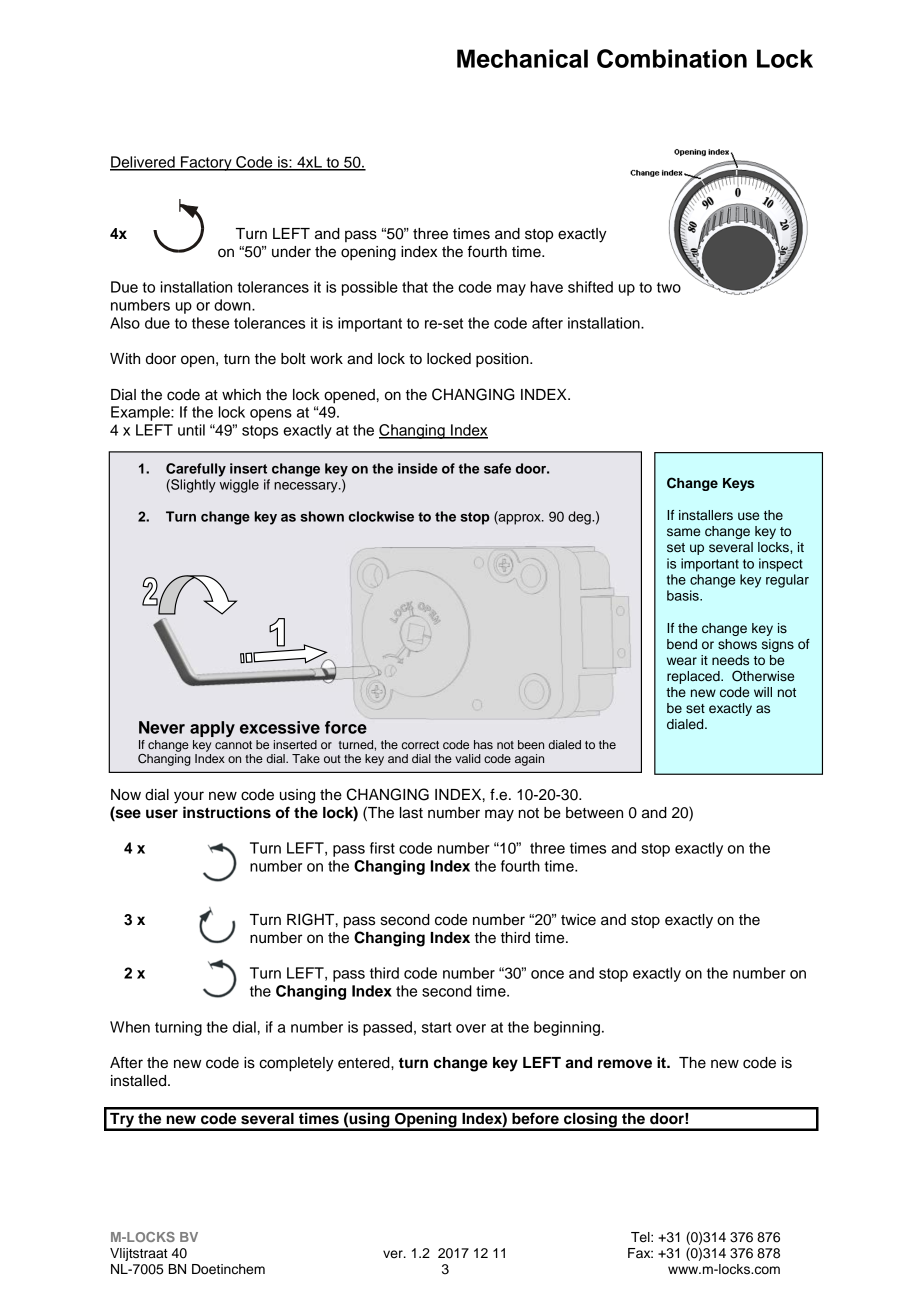  Describe the element at coordinates (672, 58) in the page. I see `Combination` at that location.
